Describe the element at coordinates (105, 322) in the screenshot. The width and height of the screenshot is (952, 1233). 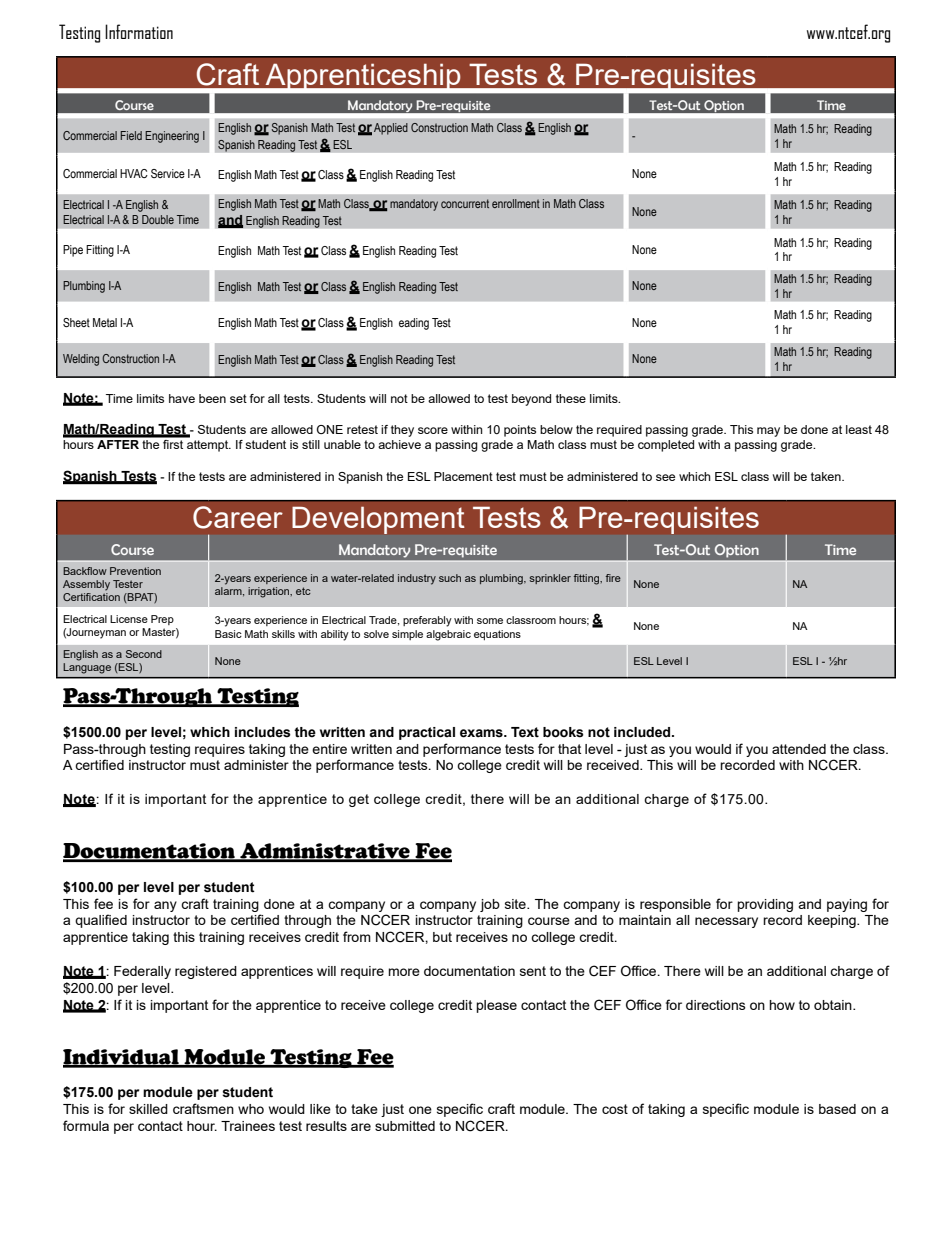
I see `Metal` at that location.
